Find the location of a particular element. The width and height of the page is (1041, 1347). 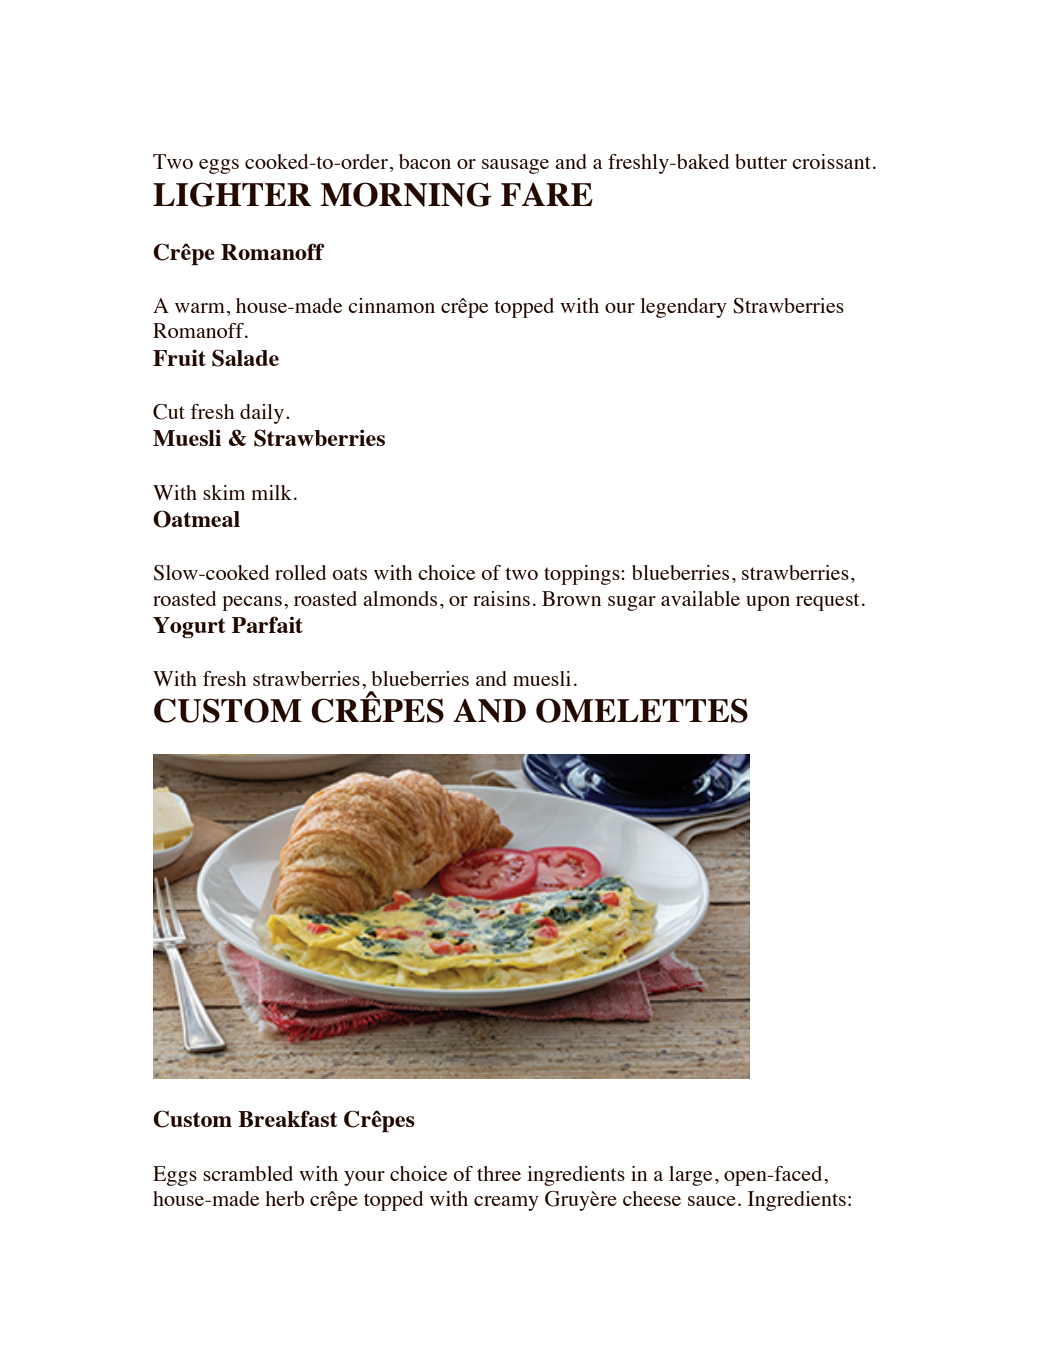

croissant is located at coordinates (831, 161).
